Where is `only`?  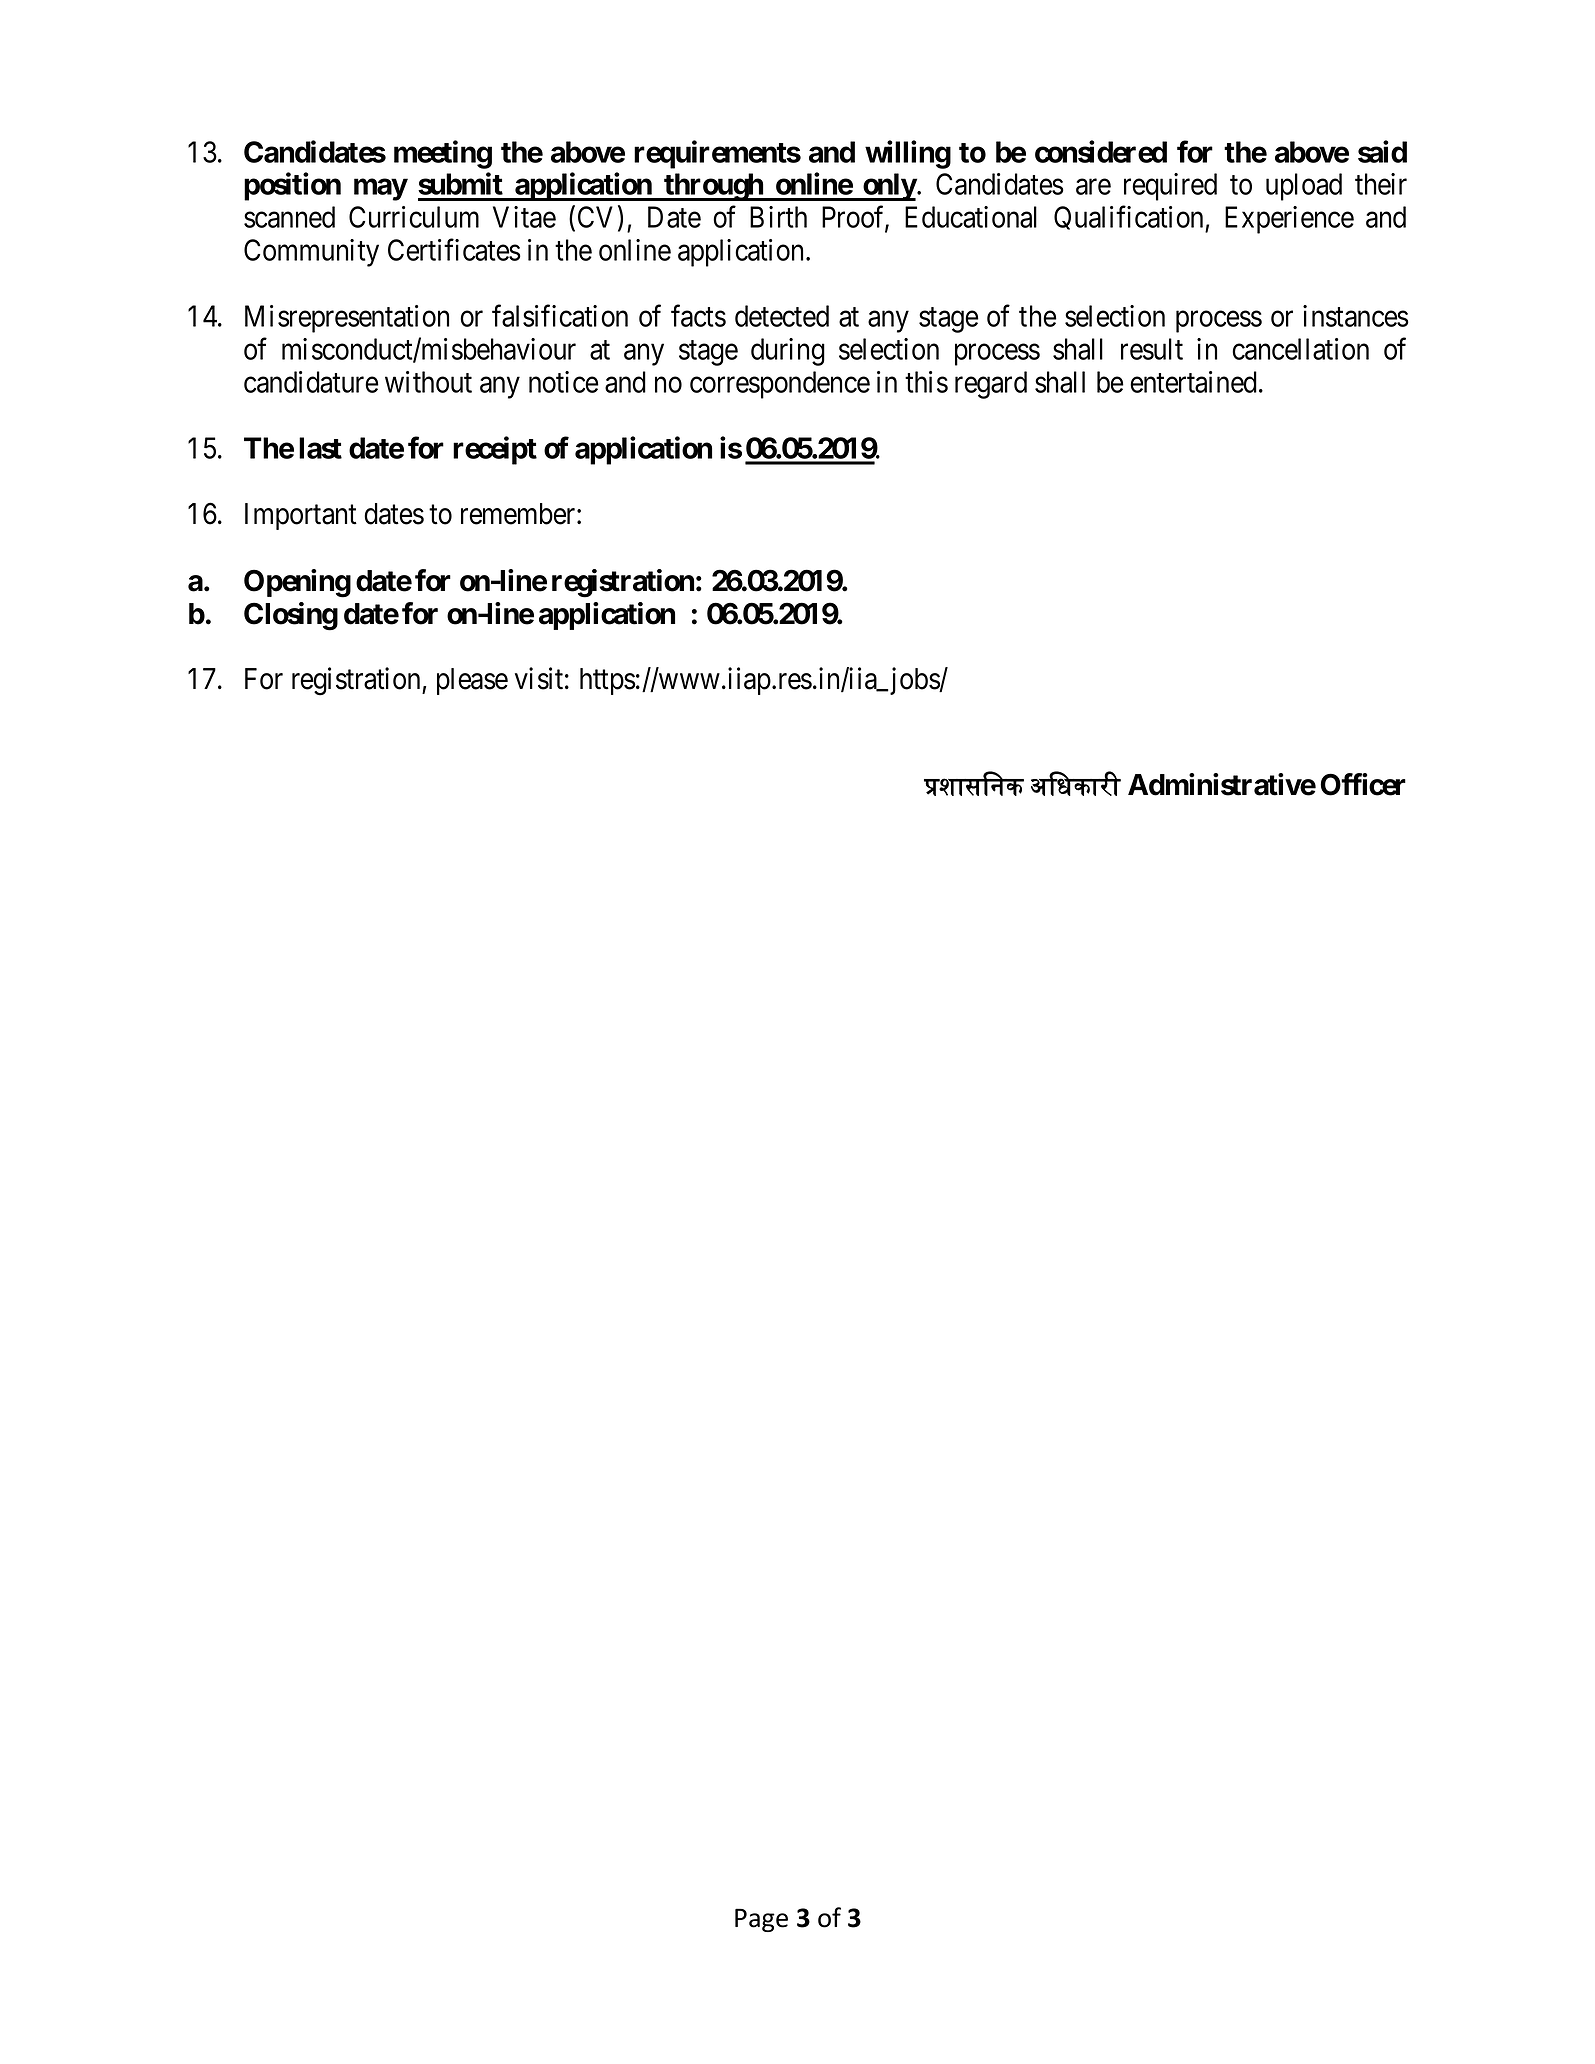
only is located at coordinates (889, 187).
